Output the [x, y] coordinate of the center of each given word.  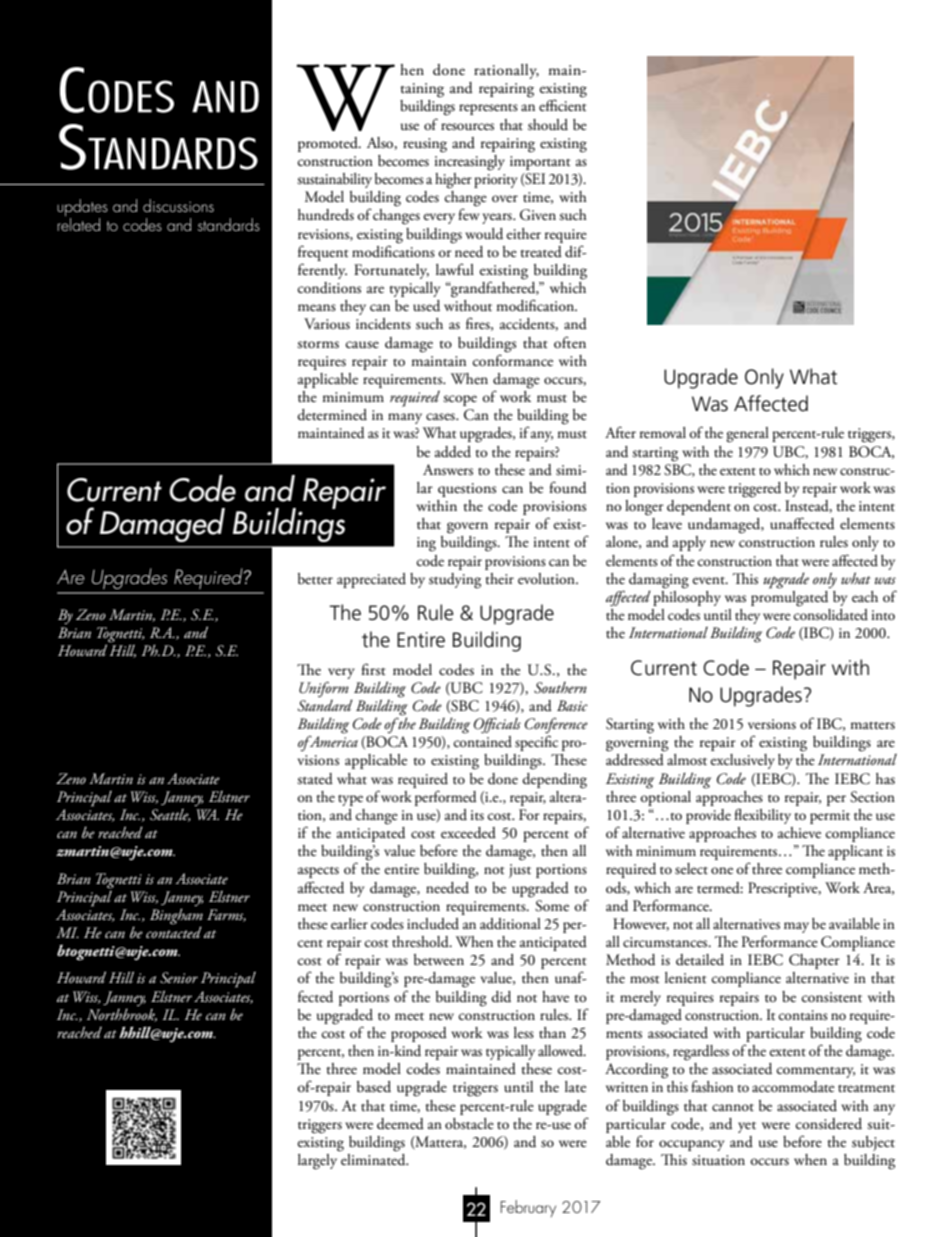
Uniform [324, 689]
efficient [562, 105]
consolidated [831, 613]
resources [467, 127]
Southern [560, 688]
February [528, 1208]
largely [319, 1160]
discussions [178, 205]
